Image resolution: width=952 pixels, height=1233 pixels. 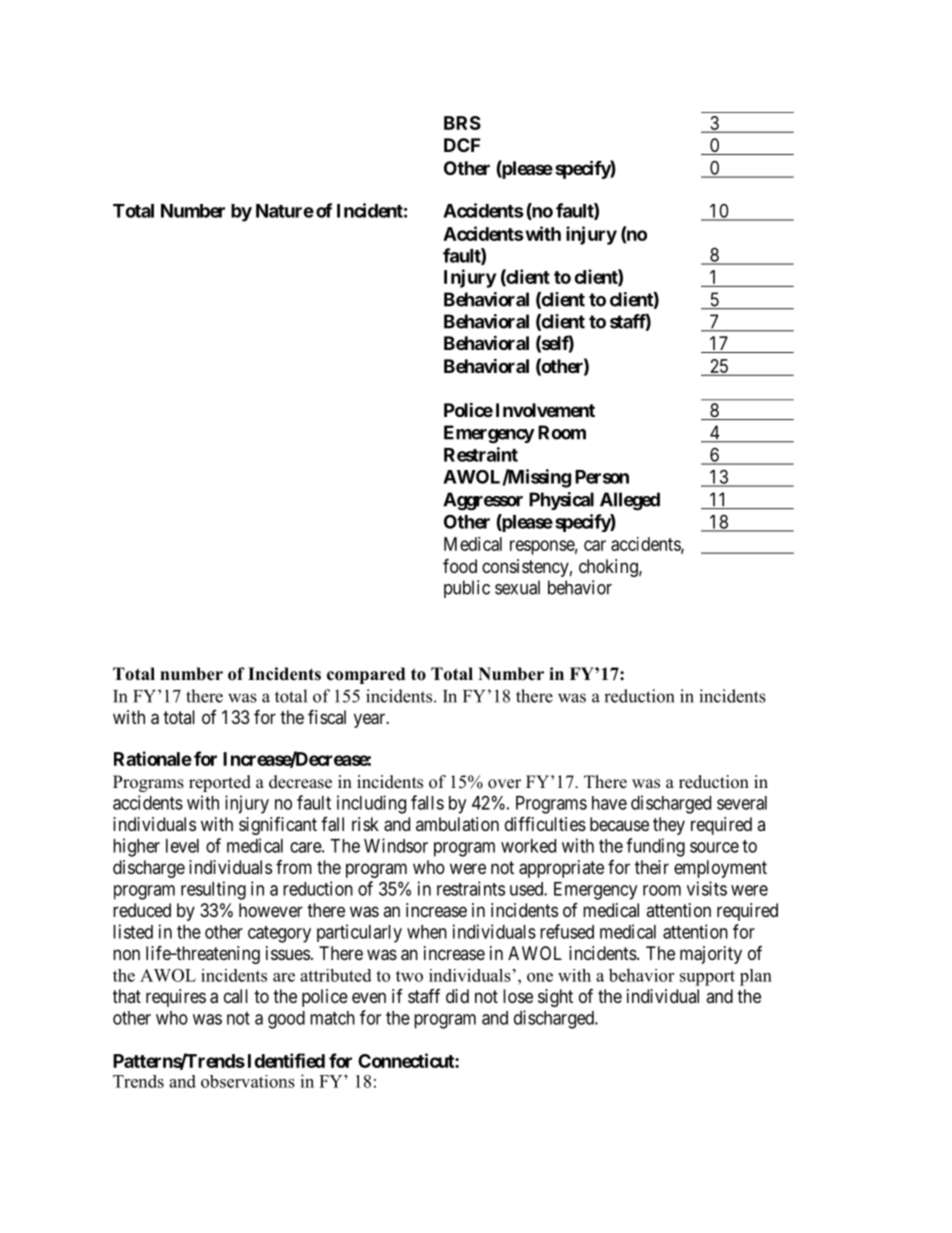 I want to click on Person, so click(x=602, y=477).
